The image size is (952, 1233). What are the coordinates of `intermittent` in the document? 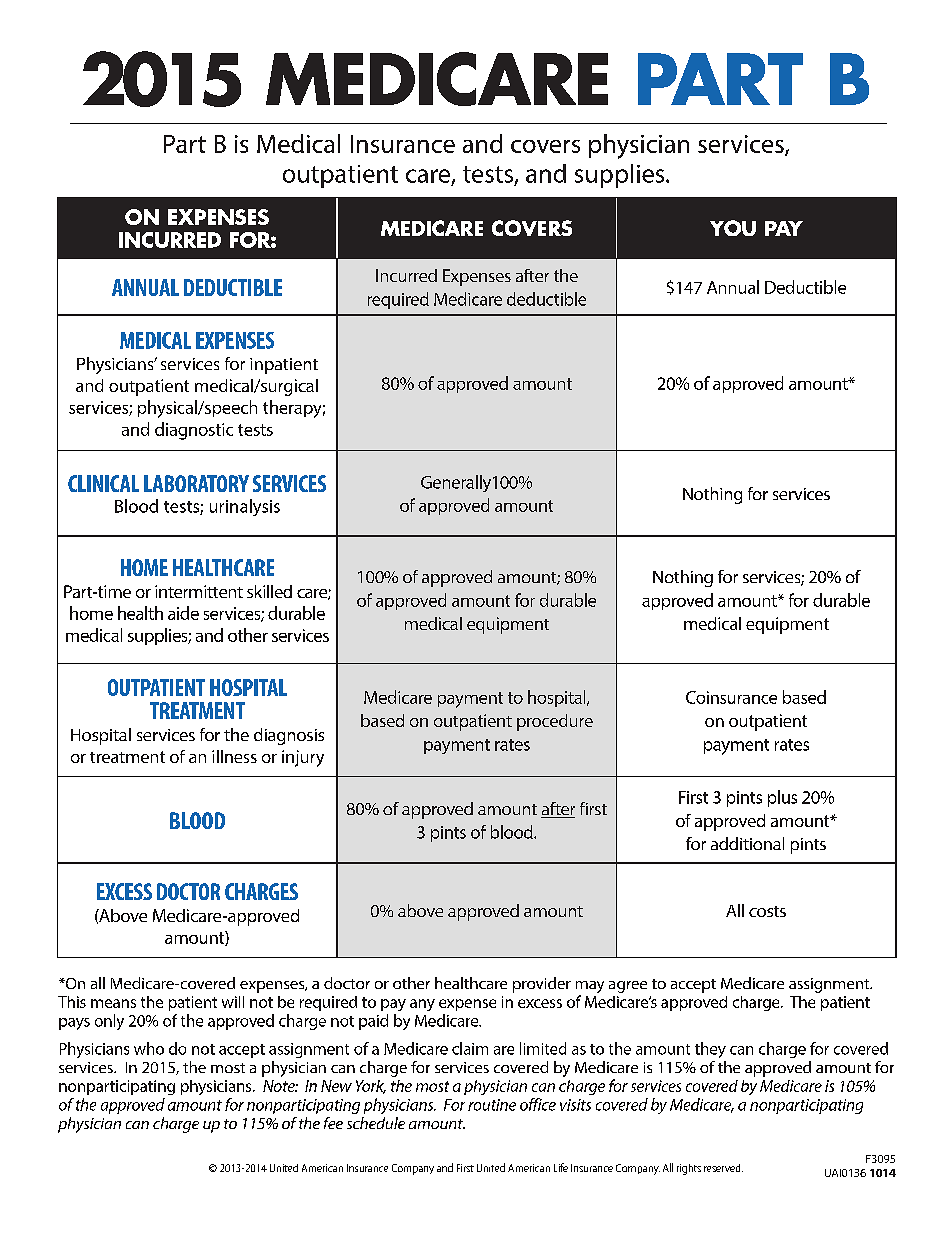 It's located at (199, 591).
